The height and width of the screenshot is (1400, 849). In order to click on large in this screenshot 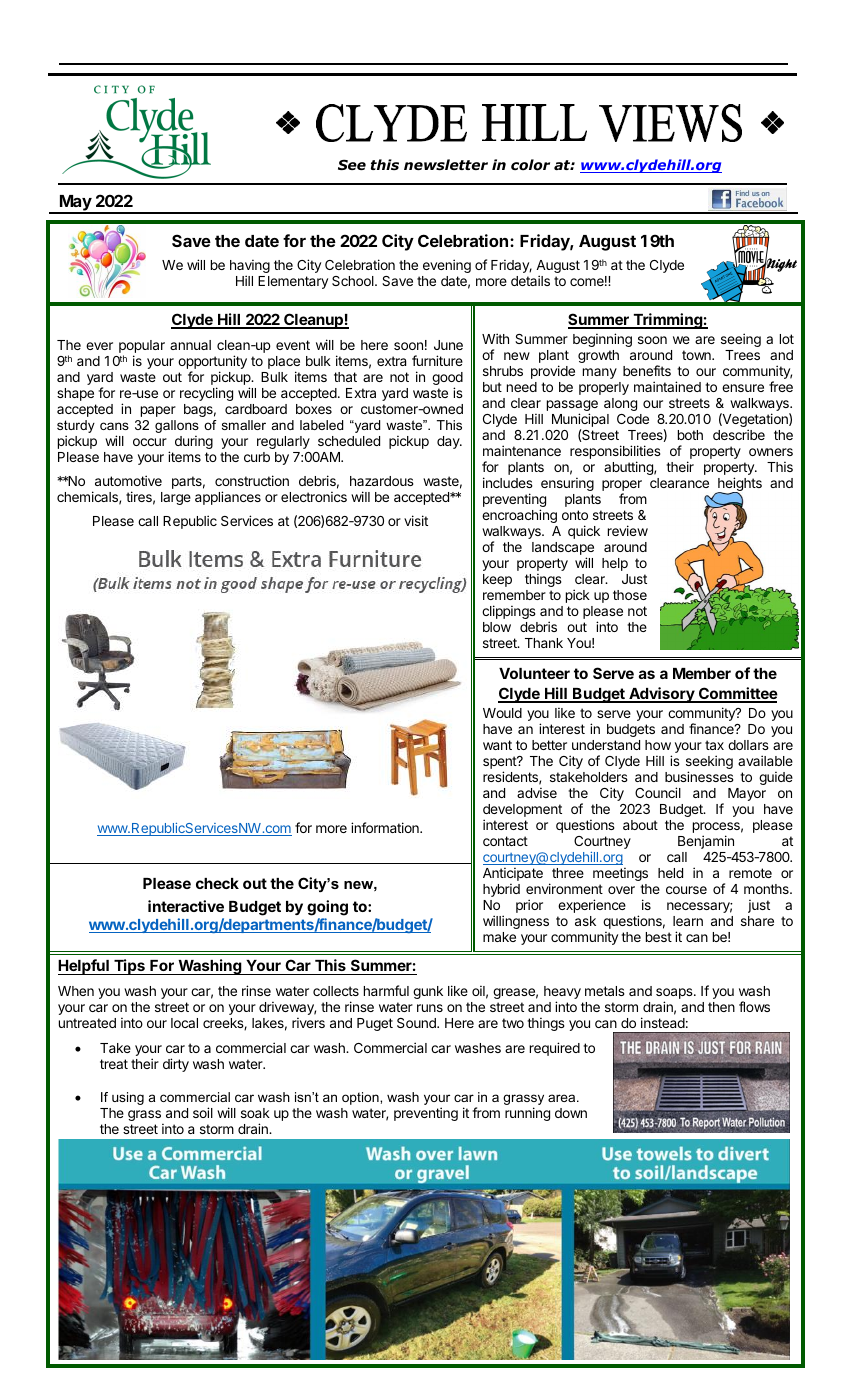, I will do `click(176, 498)`.
